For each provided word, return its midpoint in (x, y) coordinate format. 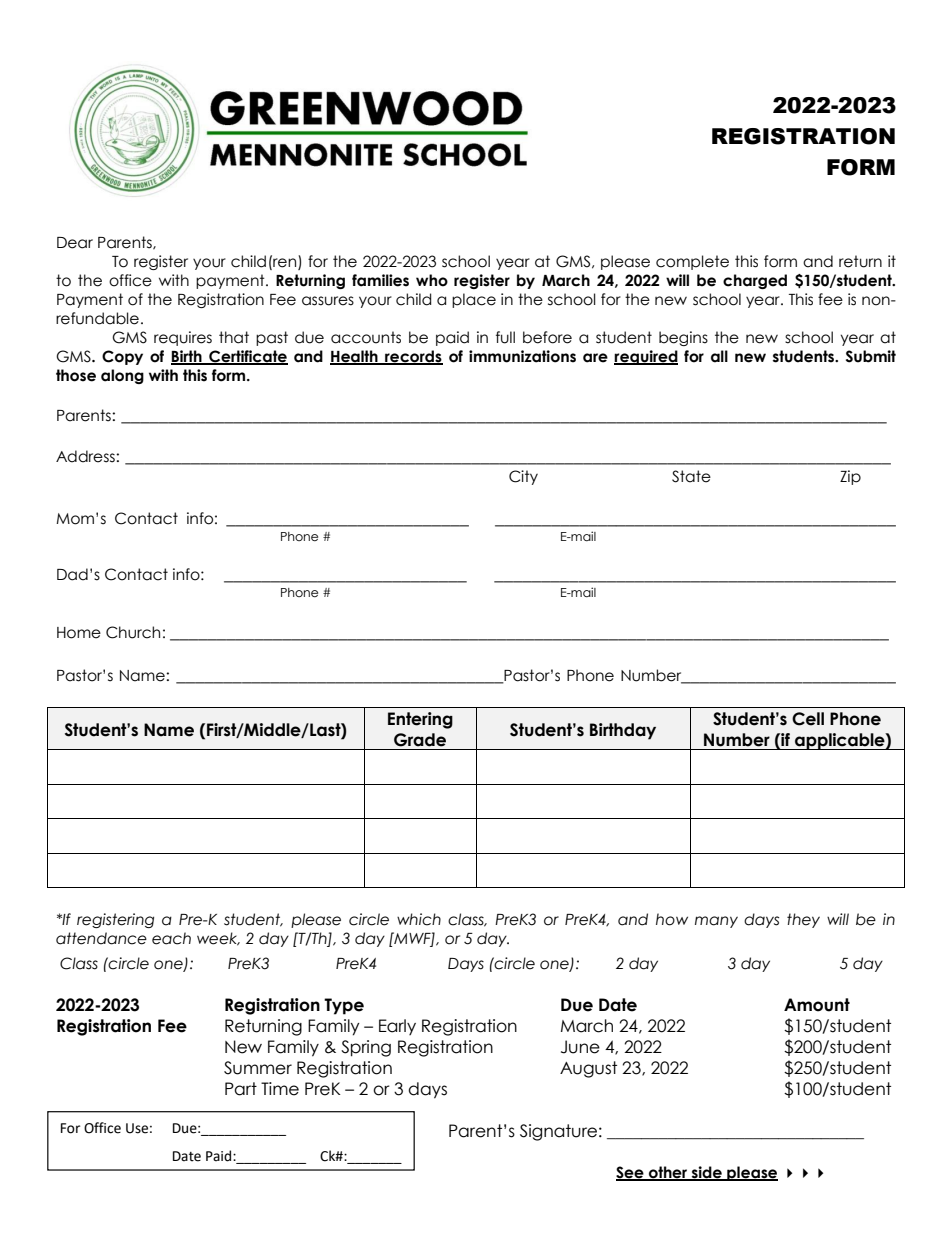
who (432, 280)
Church (133, 632)
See (631, 1173)
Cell (808, 719)
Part (241, 1089)
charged (755, 281)
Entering (420, 720)
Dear (75, 243)
